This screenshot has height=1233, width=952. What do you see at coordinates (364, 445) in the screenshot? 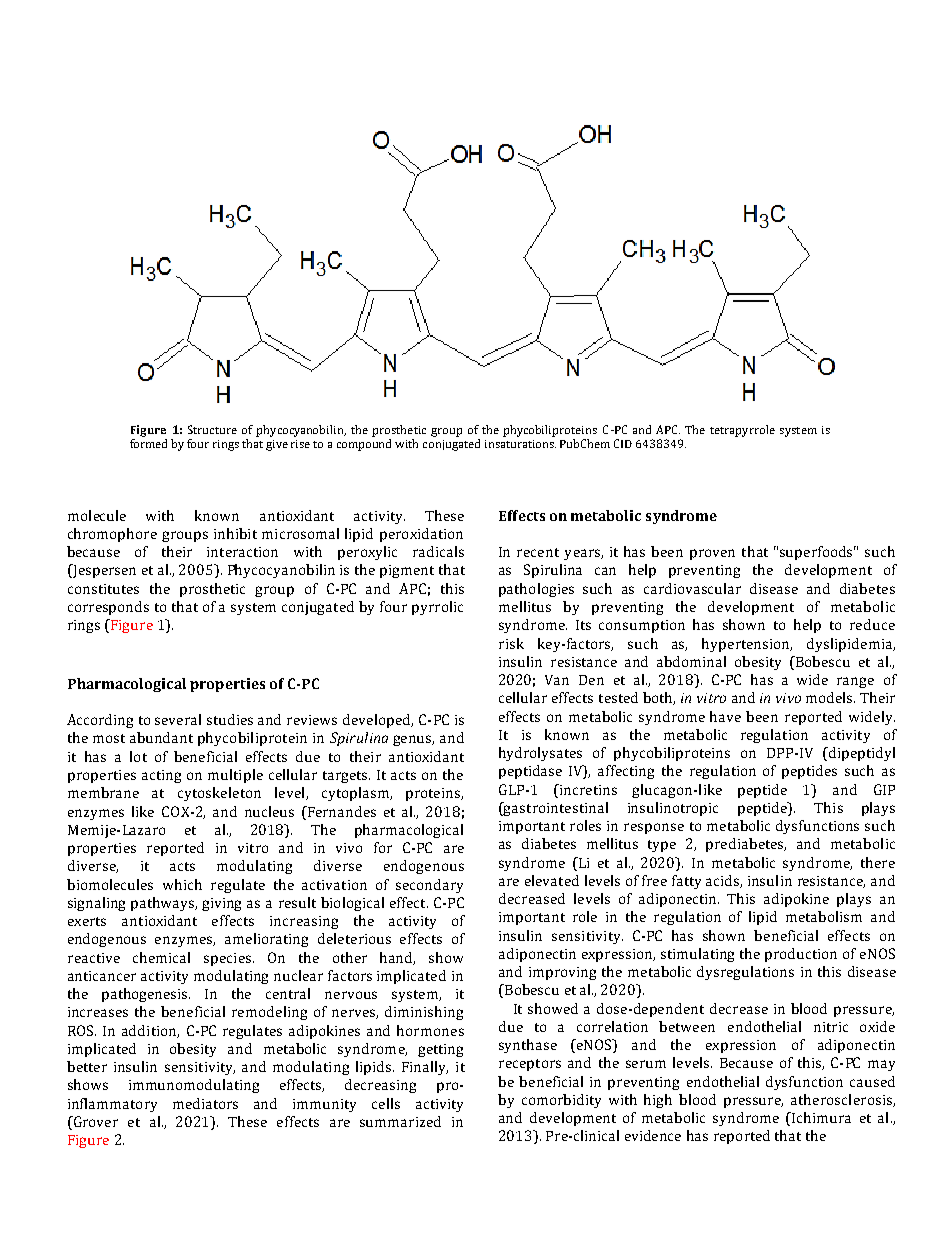
I see `compound` at bounding box center [364, 445].
